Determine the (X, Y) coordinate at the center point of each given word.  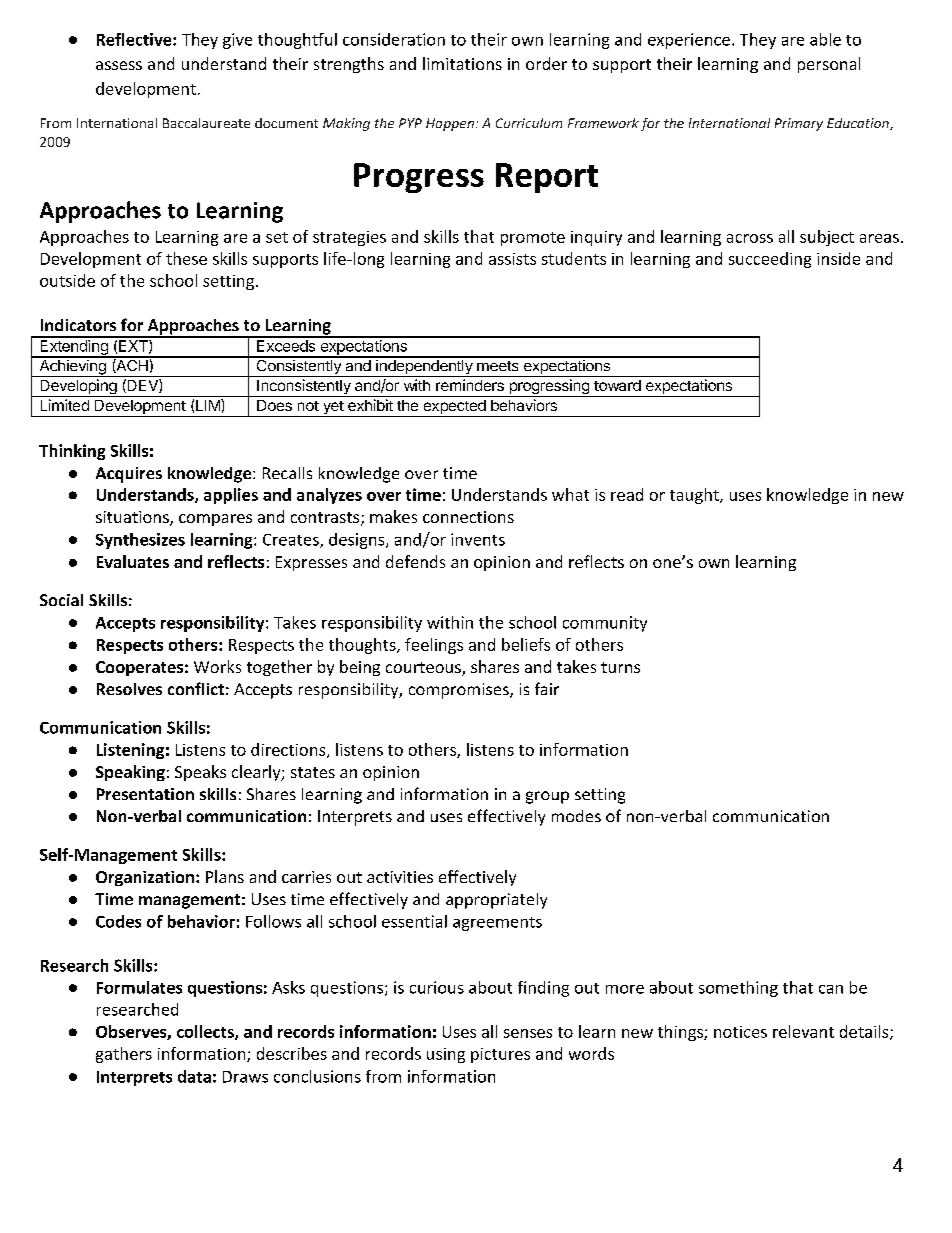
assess (119, 65)
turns (620, 667)
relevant (803, 1031)
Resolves (129, 689)
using (446, 1055)
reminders (470, 385)
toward (617, 385)
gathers (124, 1055)
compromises (460, 691)
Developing (78, 388)
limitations (462, 63)
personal (829, 65)
